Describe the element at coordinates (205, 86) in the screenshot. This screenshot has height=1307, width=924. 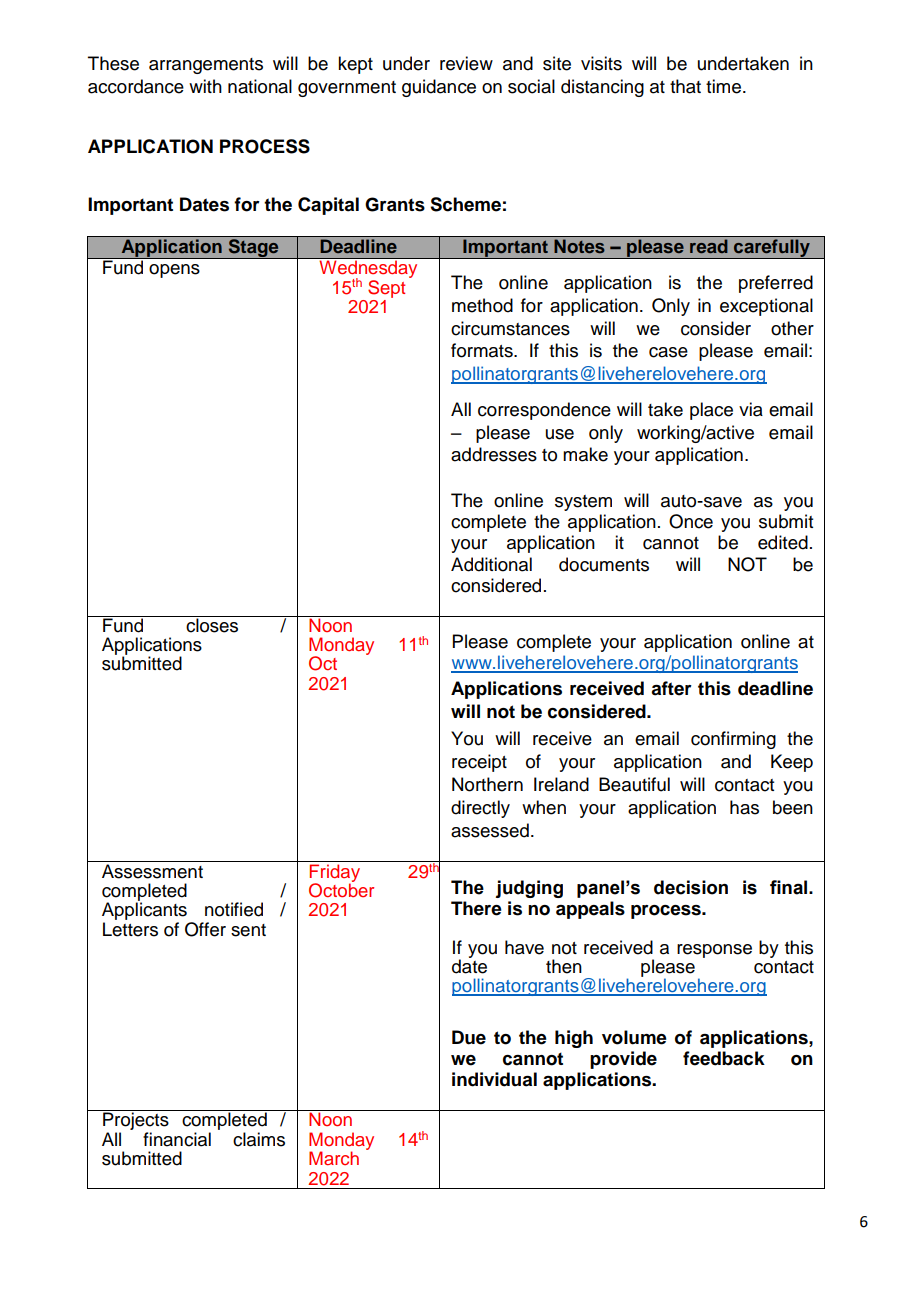
I see `with` at that location.
